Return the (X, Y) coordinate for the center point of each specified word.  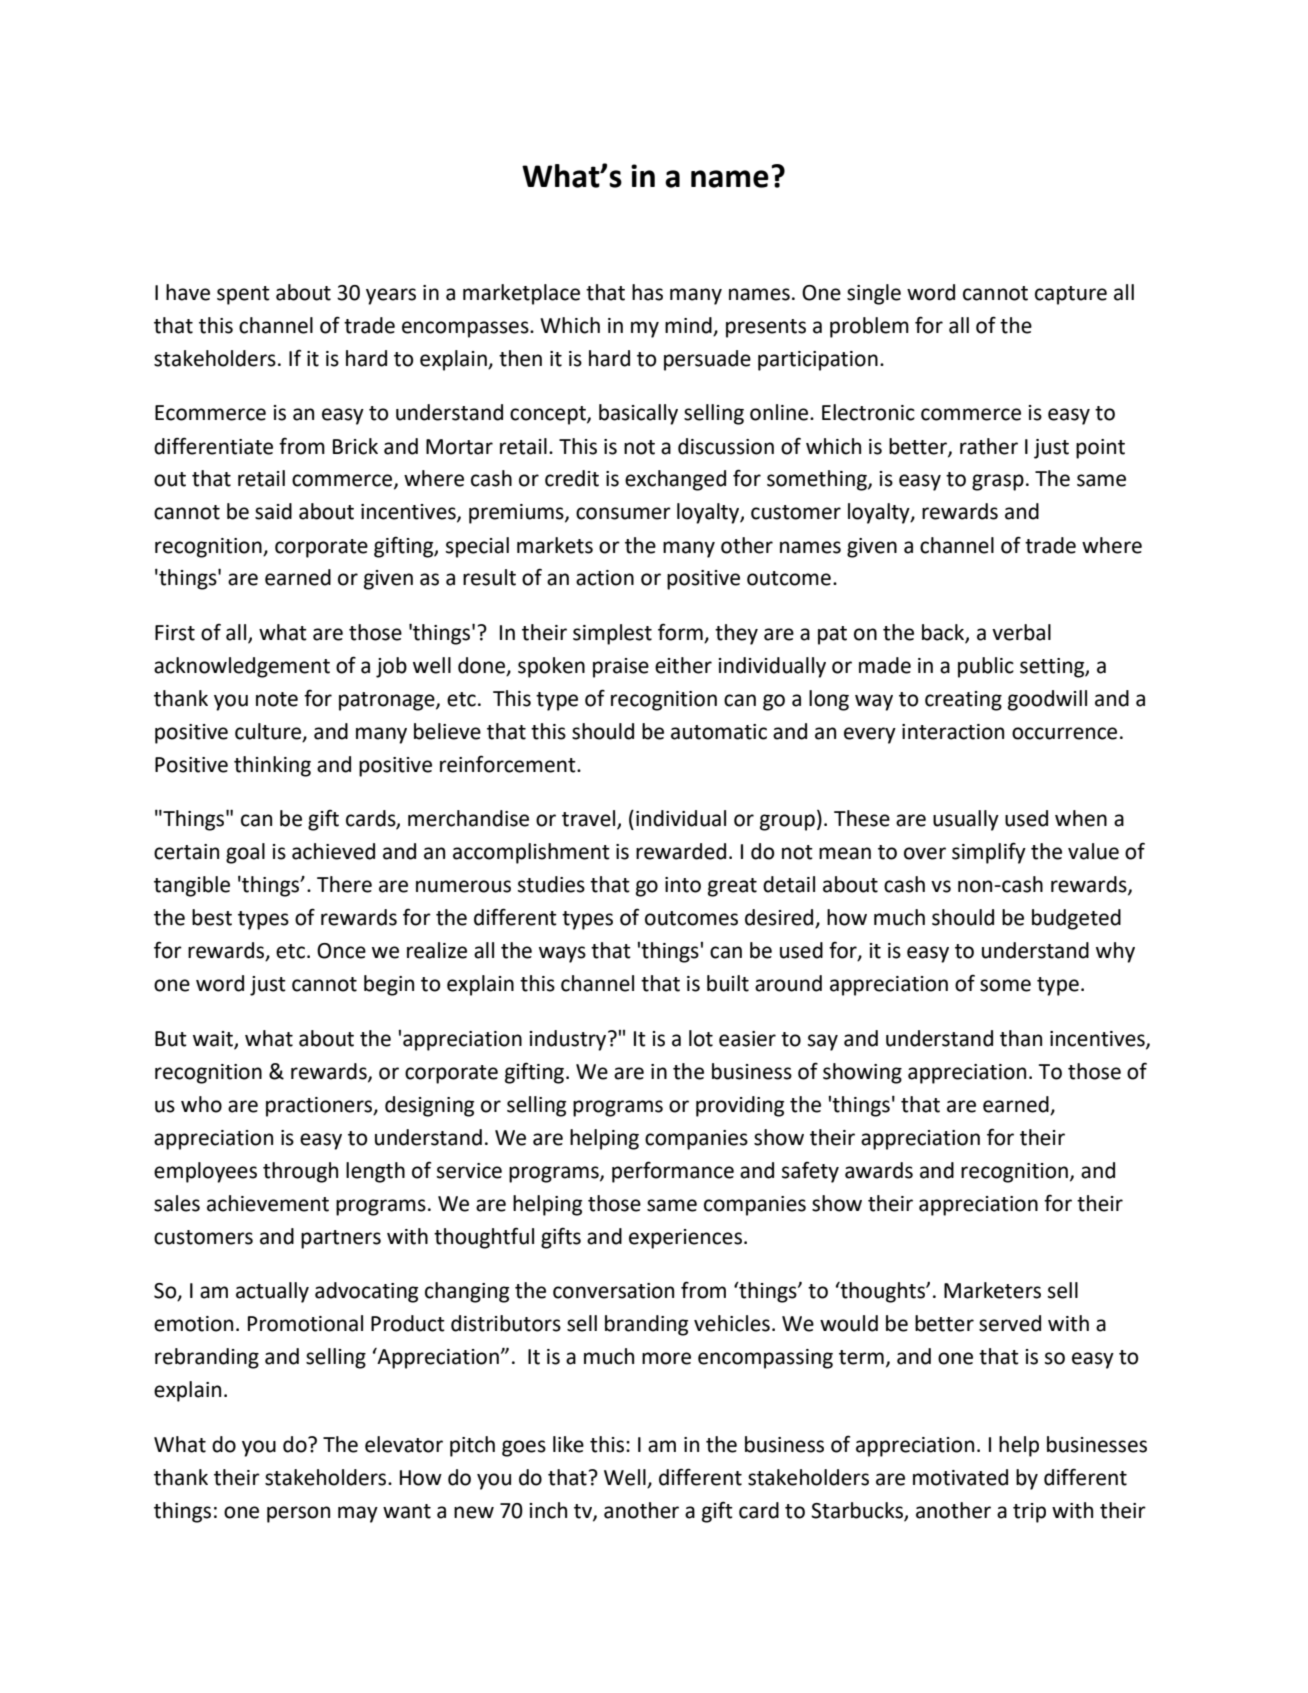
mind (689, 326)
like (568, 1444)
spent (243, 295)
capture (1071, 295)
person (298, 1514)
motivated (960, 1477)
